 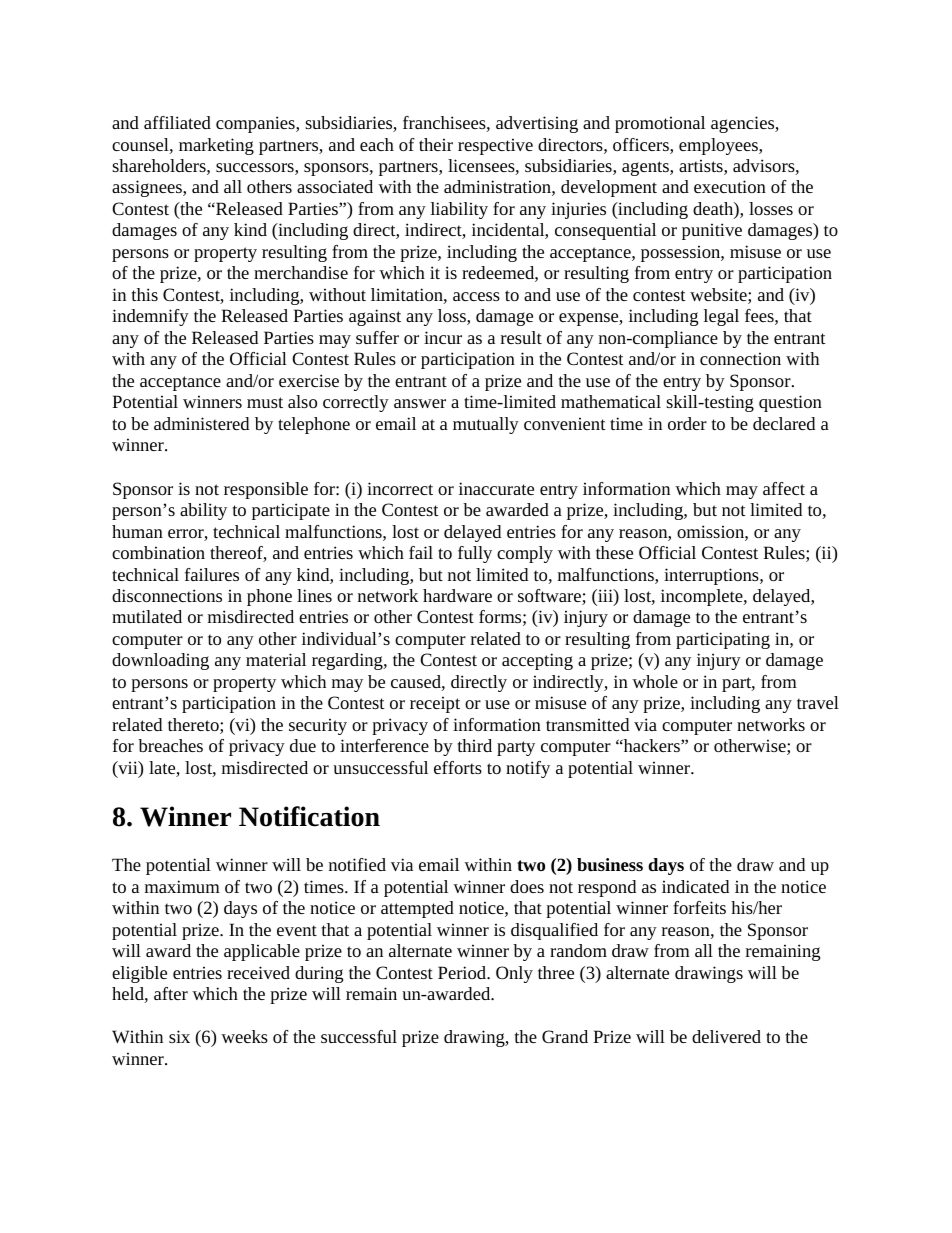 I want to click on mutually, so click(x=486, y=425).
